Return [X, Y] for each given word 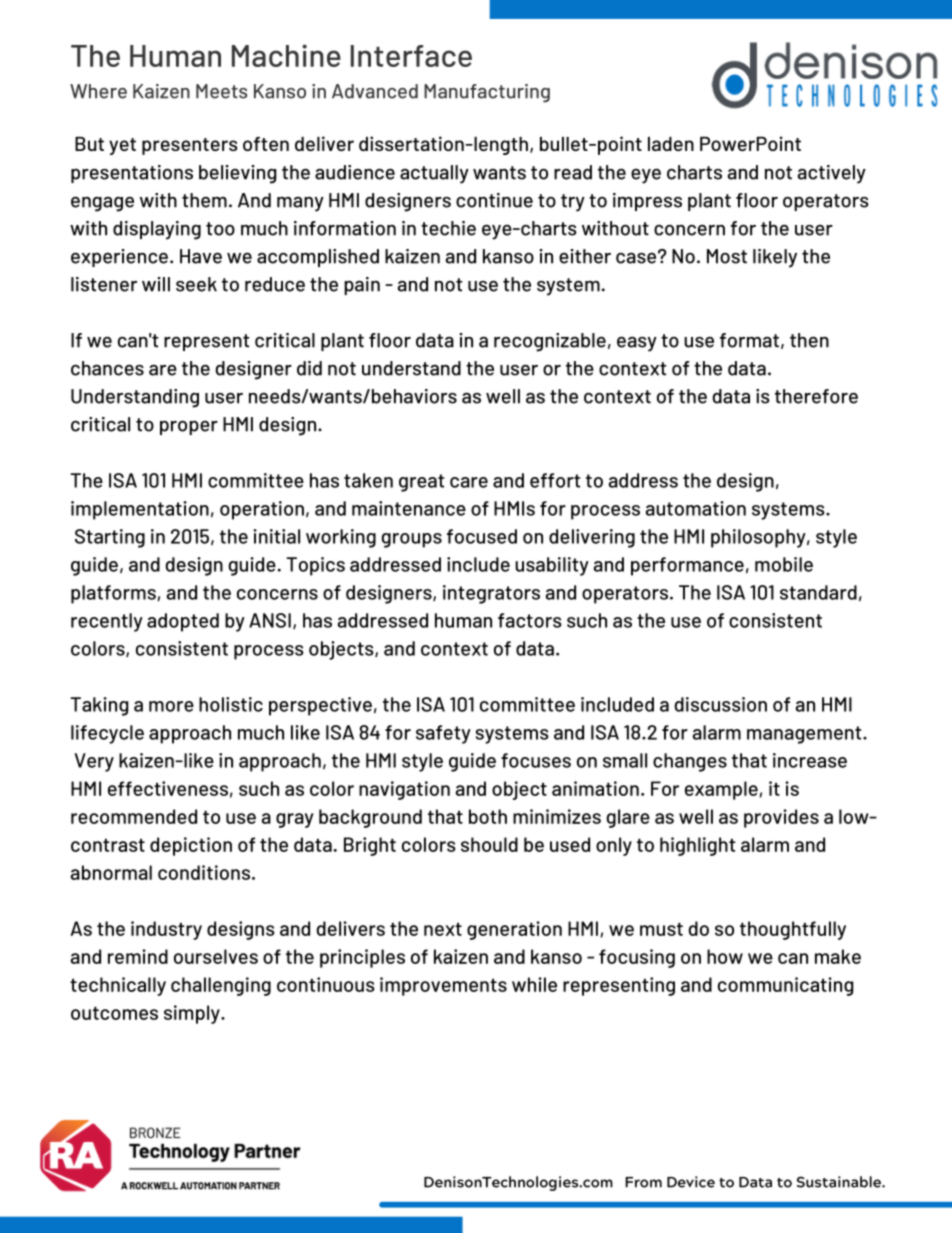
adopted [183, 622]
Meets [221, 91]
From [643, 1182]
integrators [491, 594]
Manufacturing [487, 93]
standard [818, 592]
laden [671, 144]
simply [193, 1014]
